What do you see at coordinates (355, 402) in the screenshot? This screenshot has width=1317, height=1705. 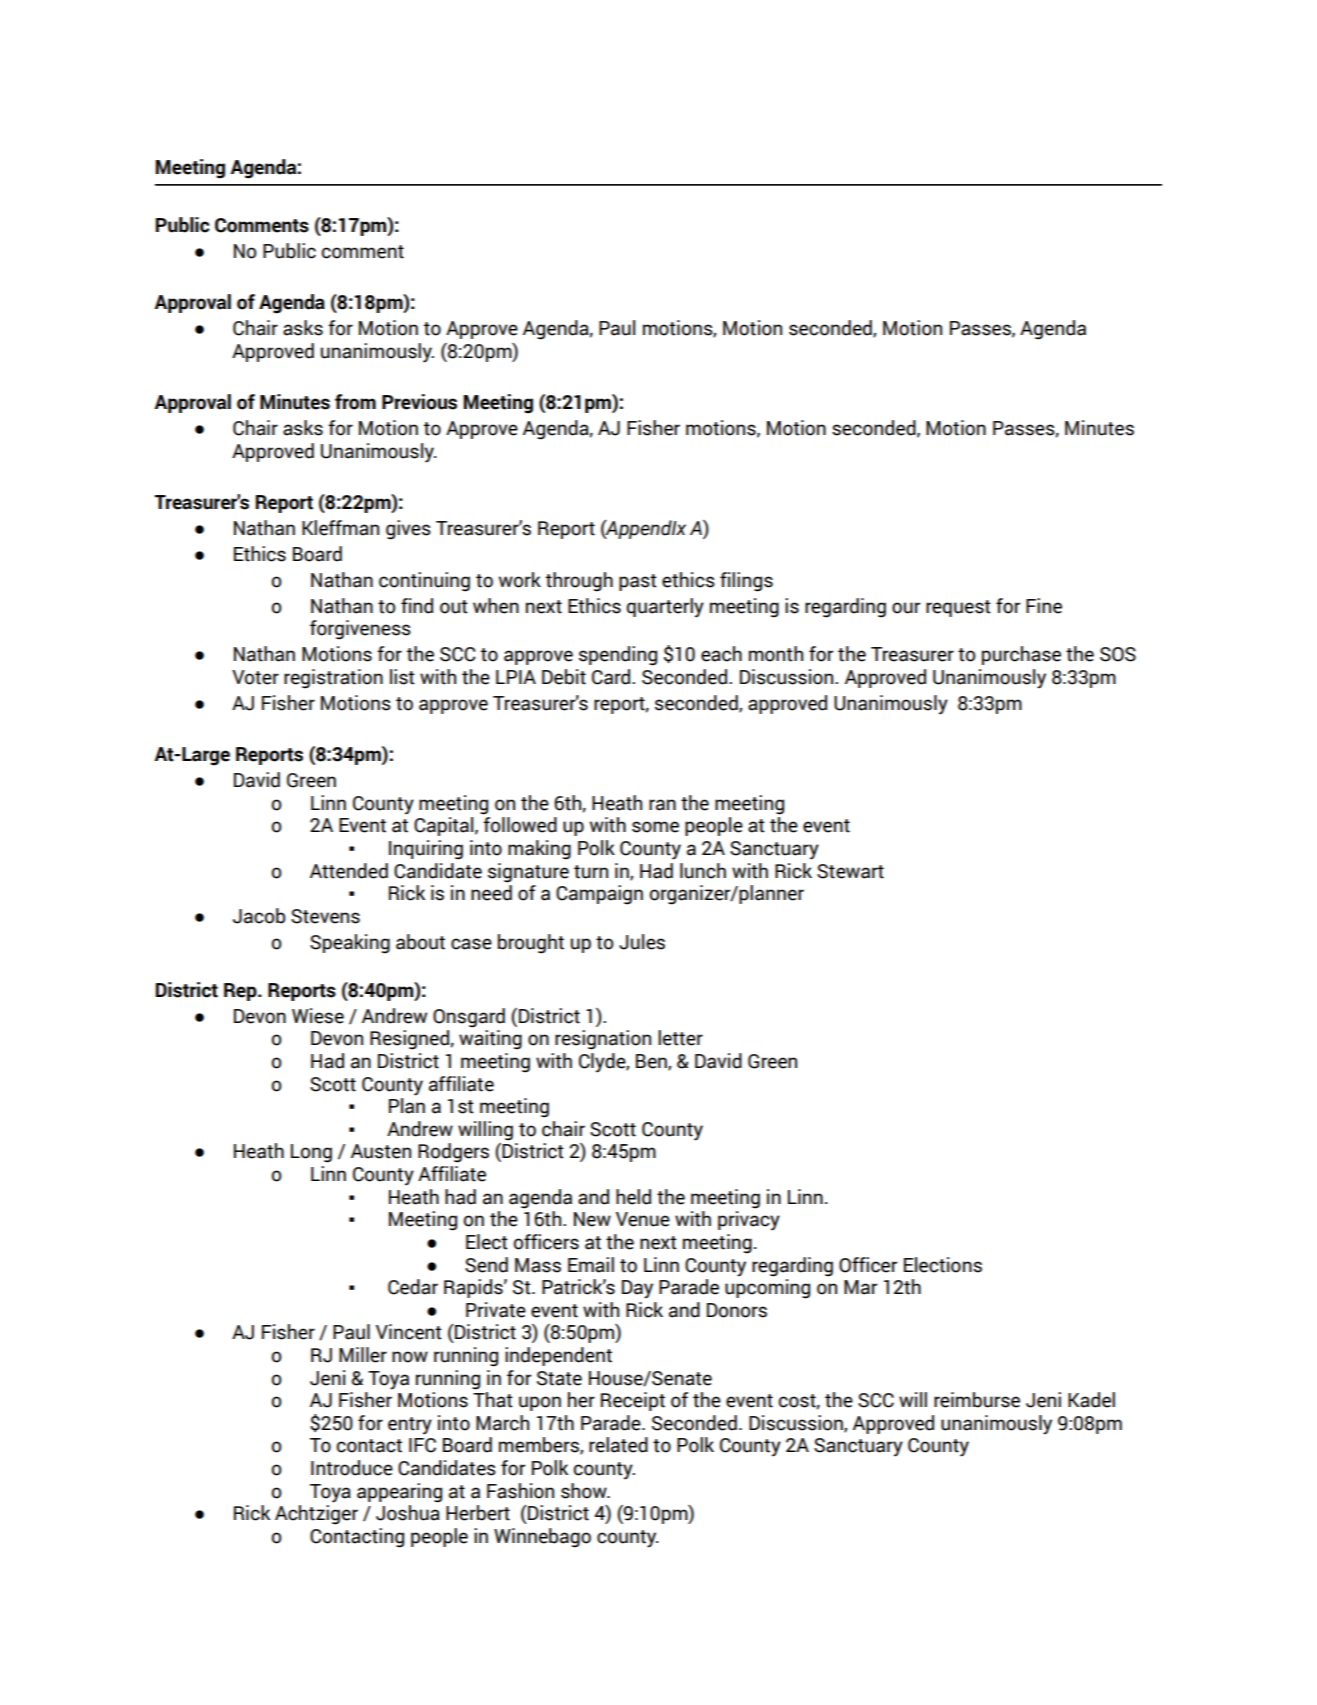 I see `from` at bounding box center [355, 402].
